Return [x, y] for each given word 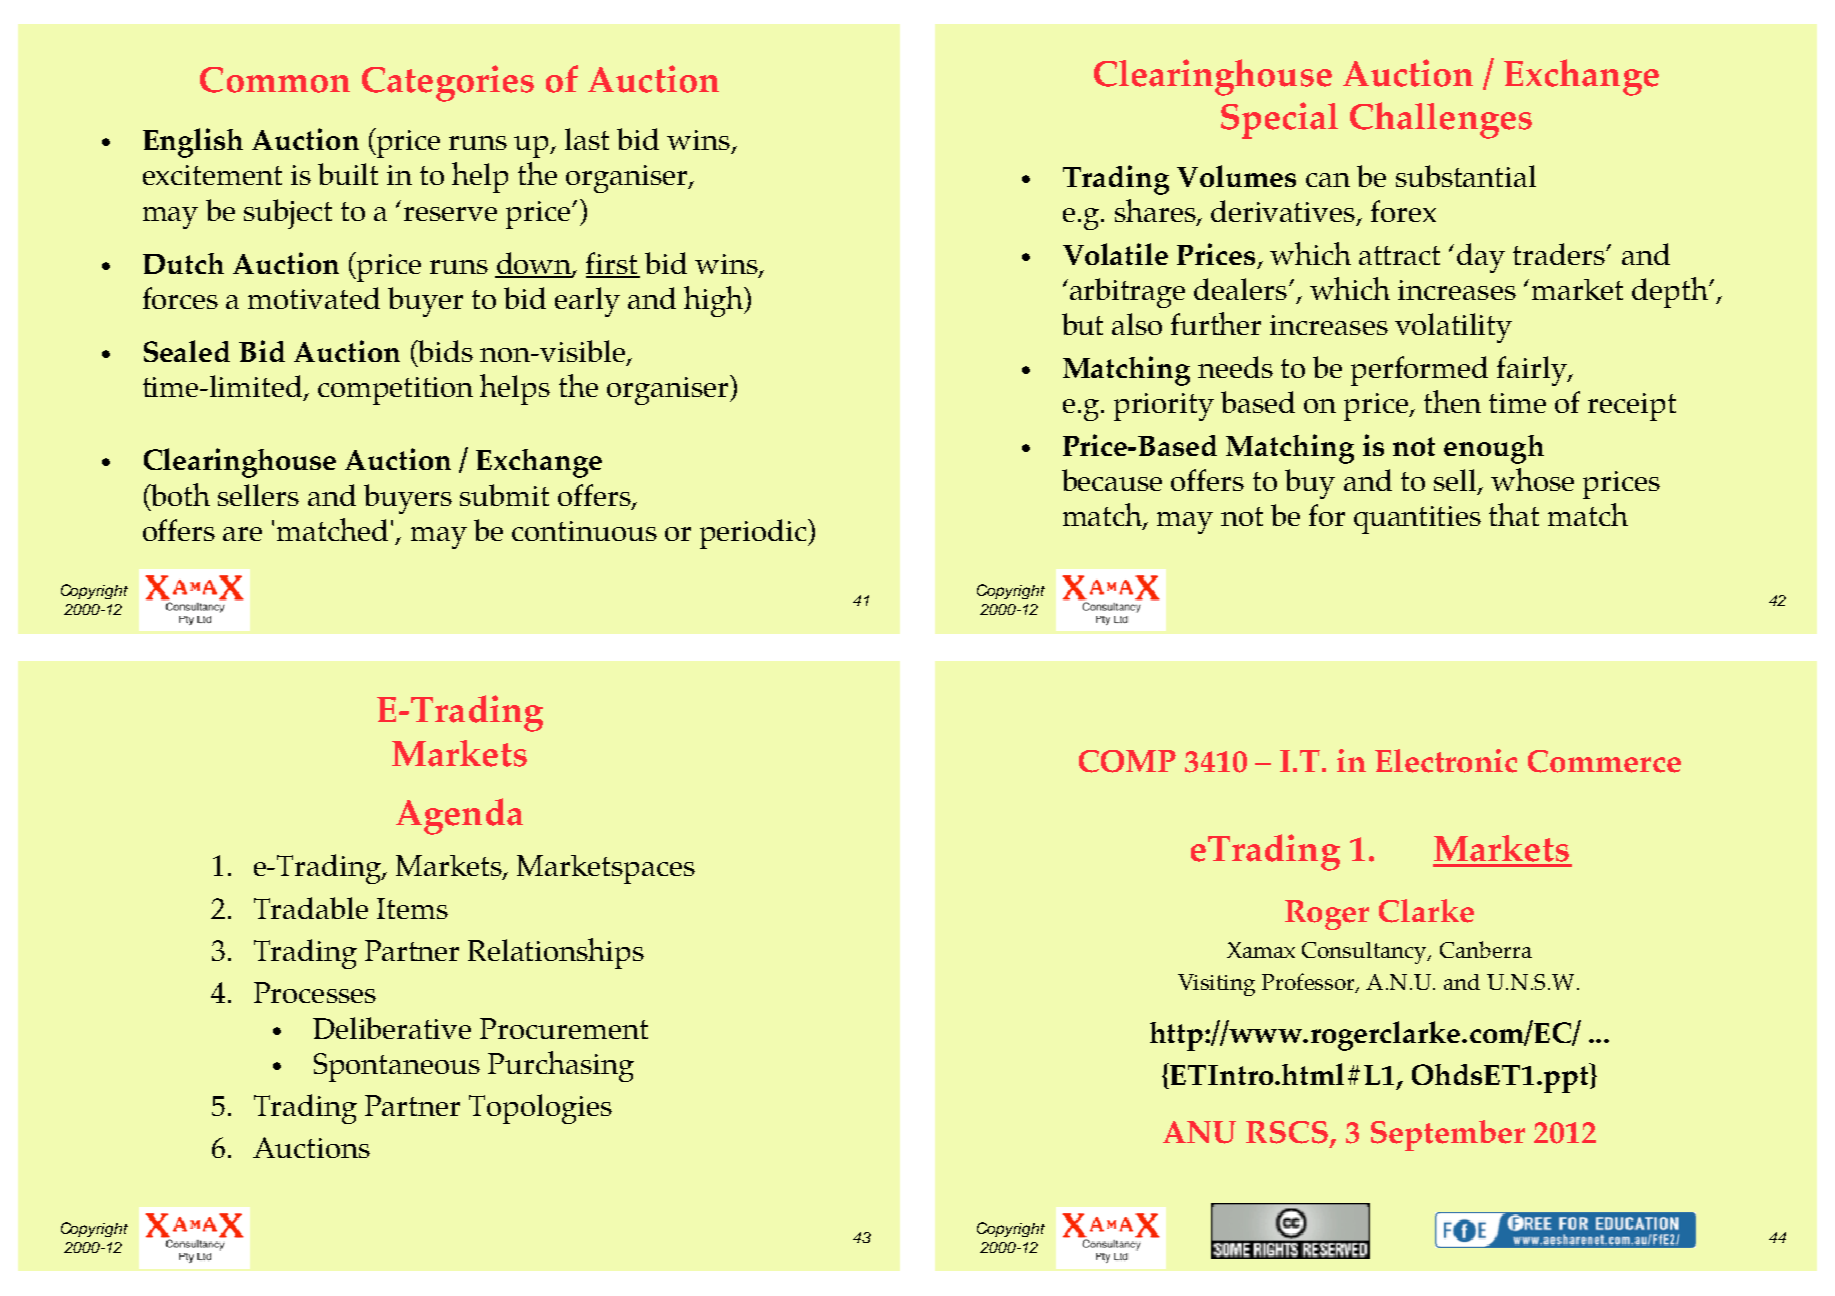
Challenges [1441, 120]
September [1448, 1135]
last [587, 139]
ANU [1199, 1132]
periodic [754, 534]
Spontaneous [397, 1067]
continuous [584, 531]
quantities [1417, 520]
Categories [448, 83]
